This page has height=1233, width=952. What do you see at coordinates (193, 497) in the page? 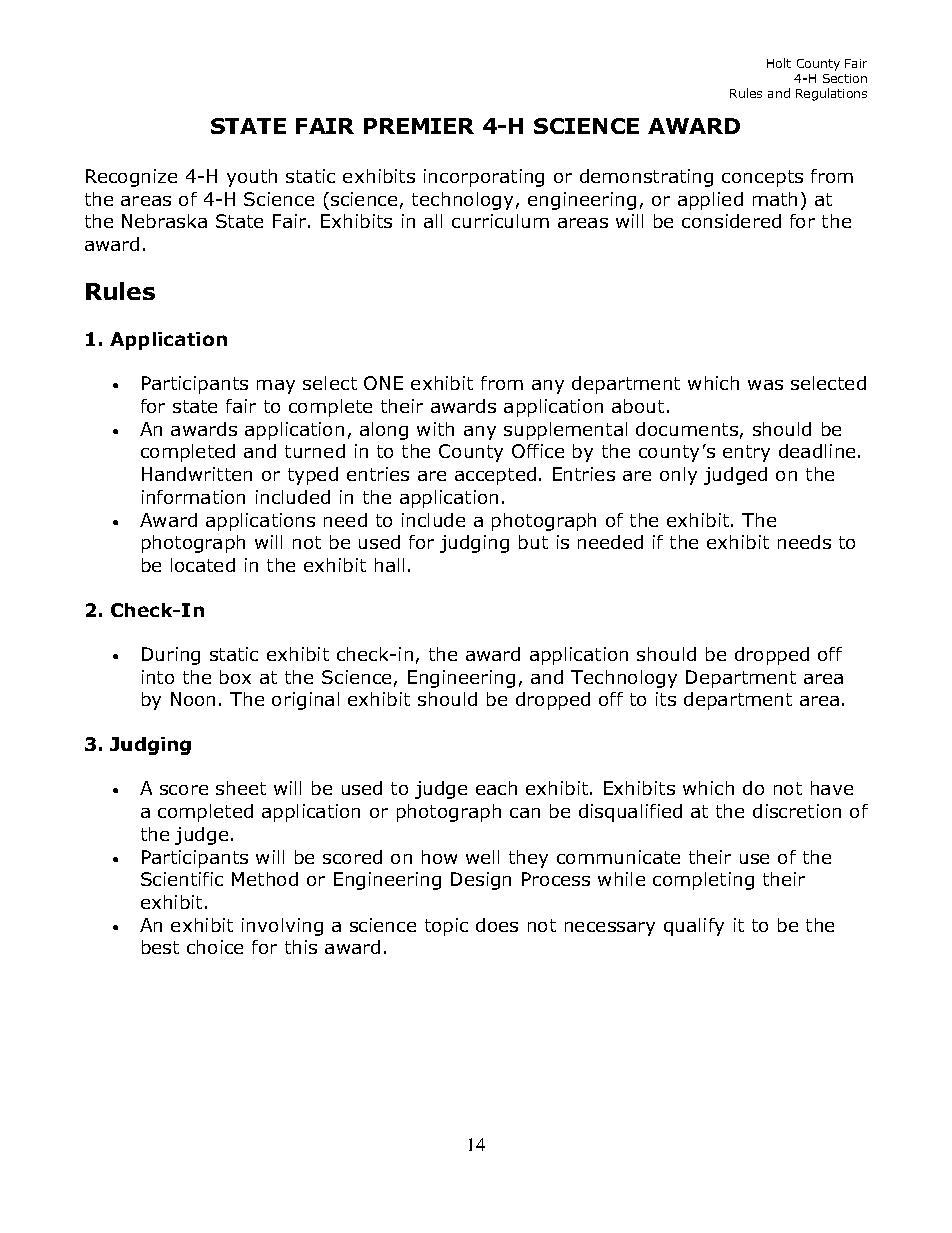
I see `information` at bounding box center [193, 497].
